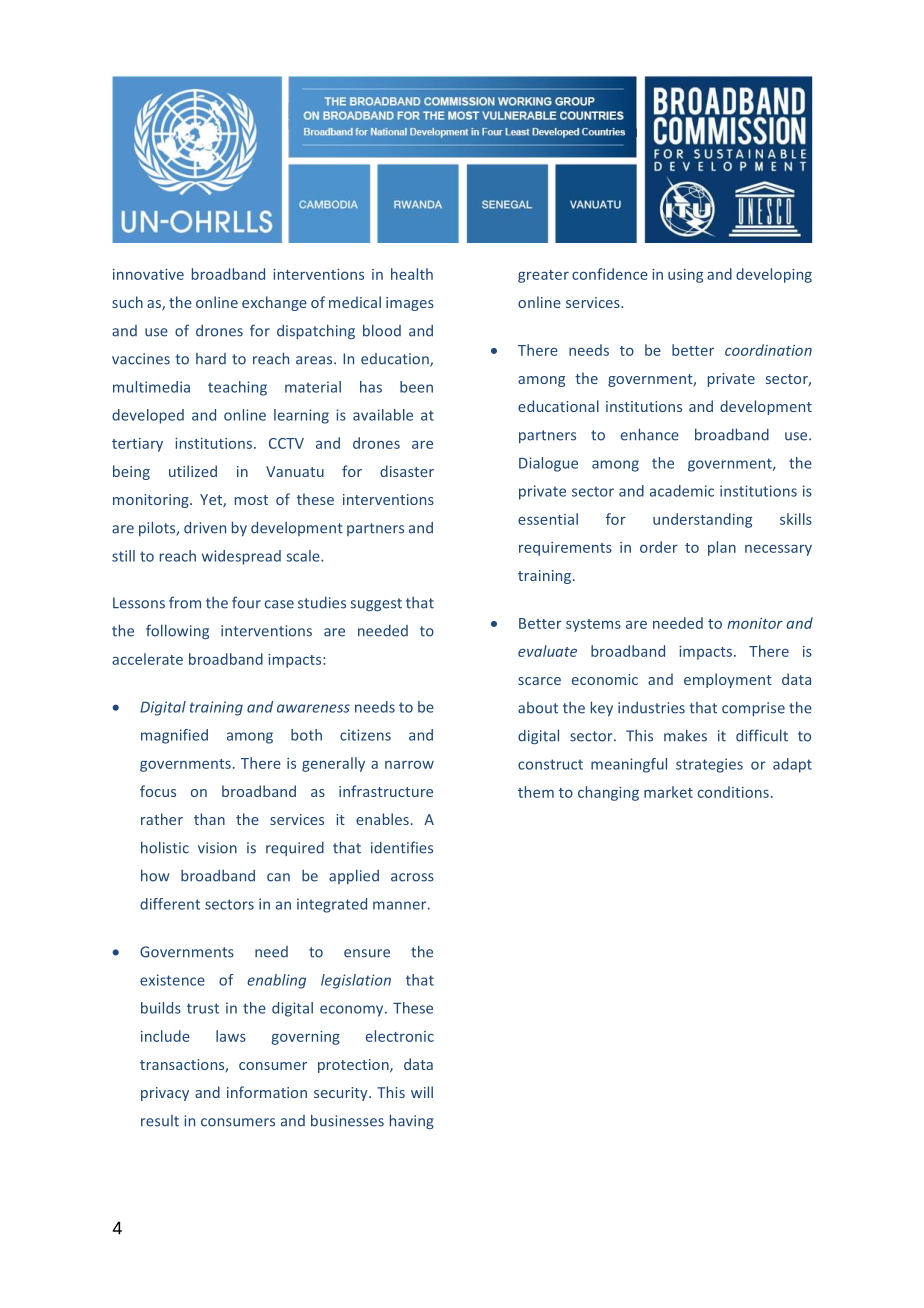 The height and width of the document is (1308, 924). Describe the element at coordinates (148, 274) in the document. I see `innovative` at that location.
